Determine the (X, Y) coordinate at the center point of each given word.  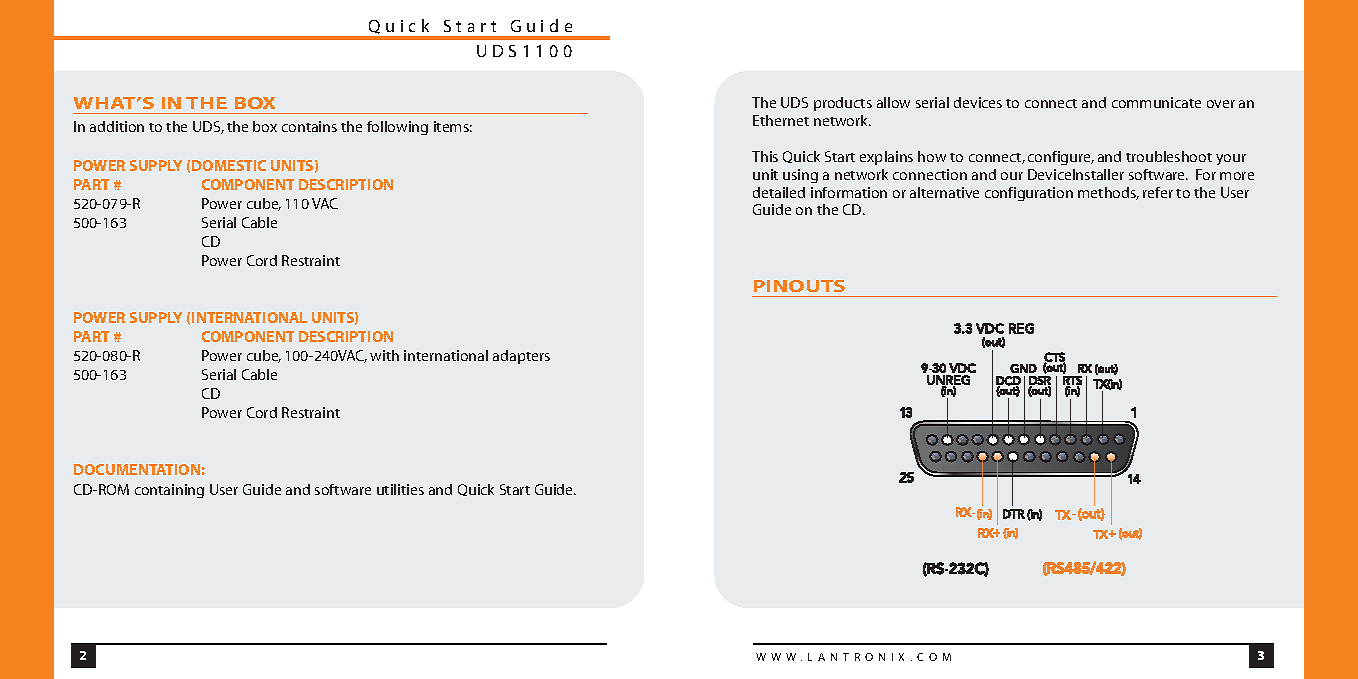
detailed (779, 192)
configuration (1029, 194)
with (384, 355)
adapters (521, 357)
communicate (1156, 102)
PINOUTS (799, 286)
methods (1108, 193)
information (849, 192)
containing (169, 491)
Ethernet (781, 120)
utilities (400, 489)
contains (309, 126)
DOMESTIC (229, 165)
